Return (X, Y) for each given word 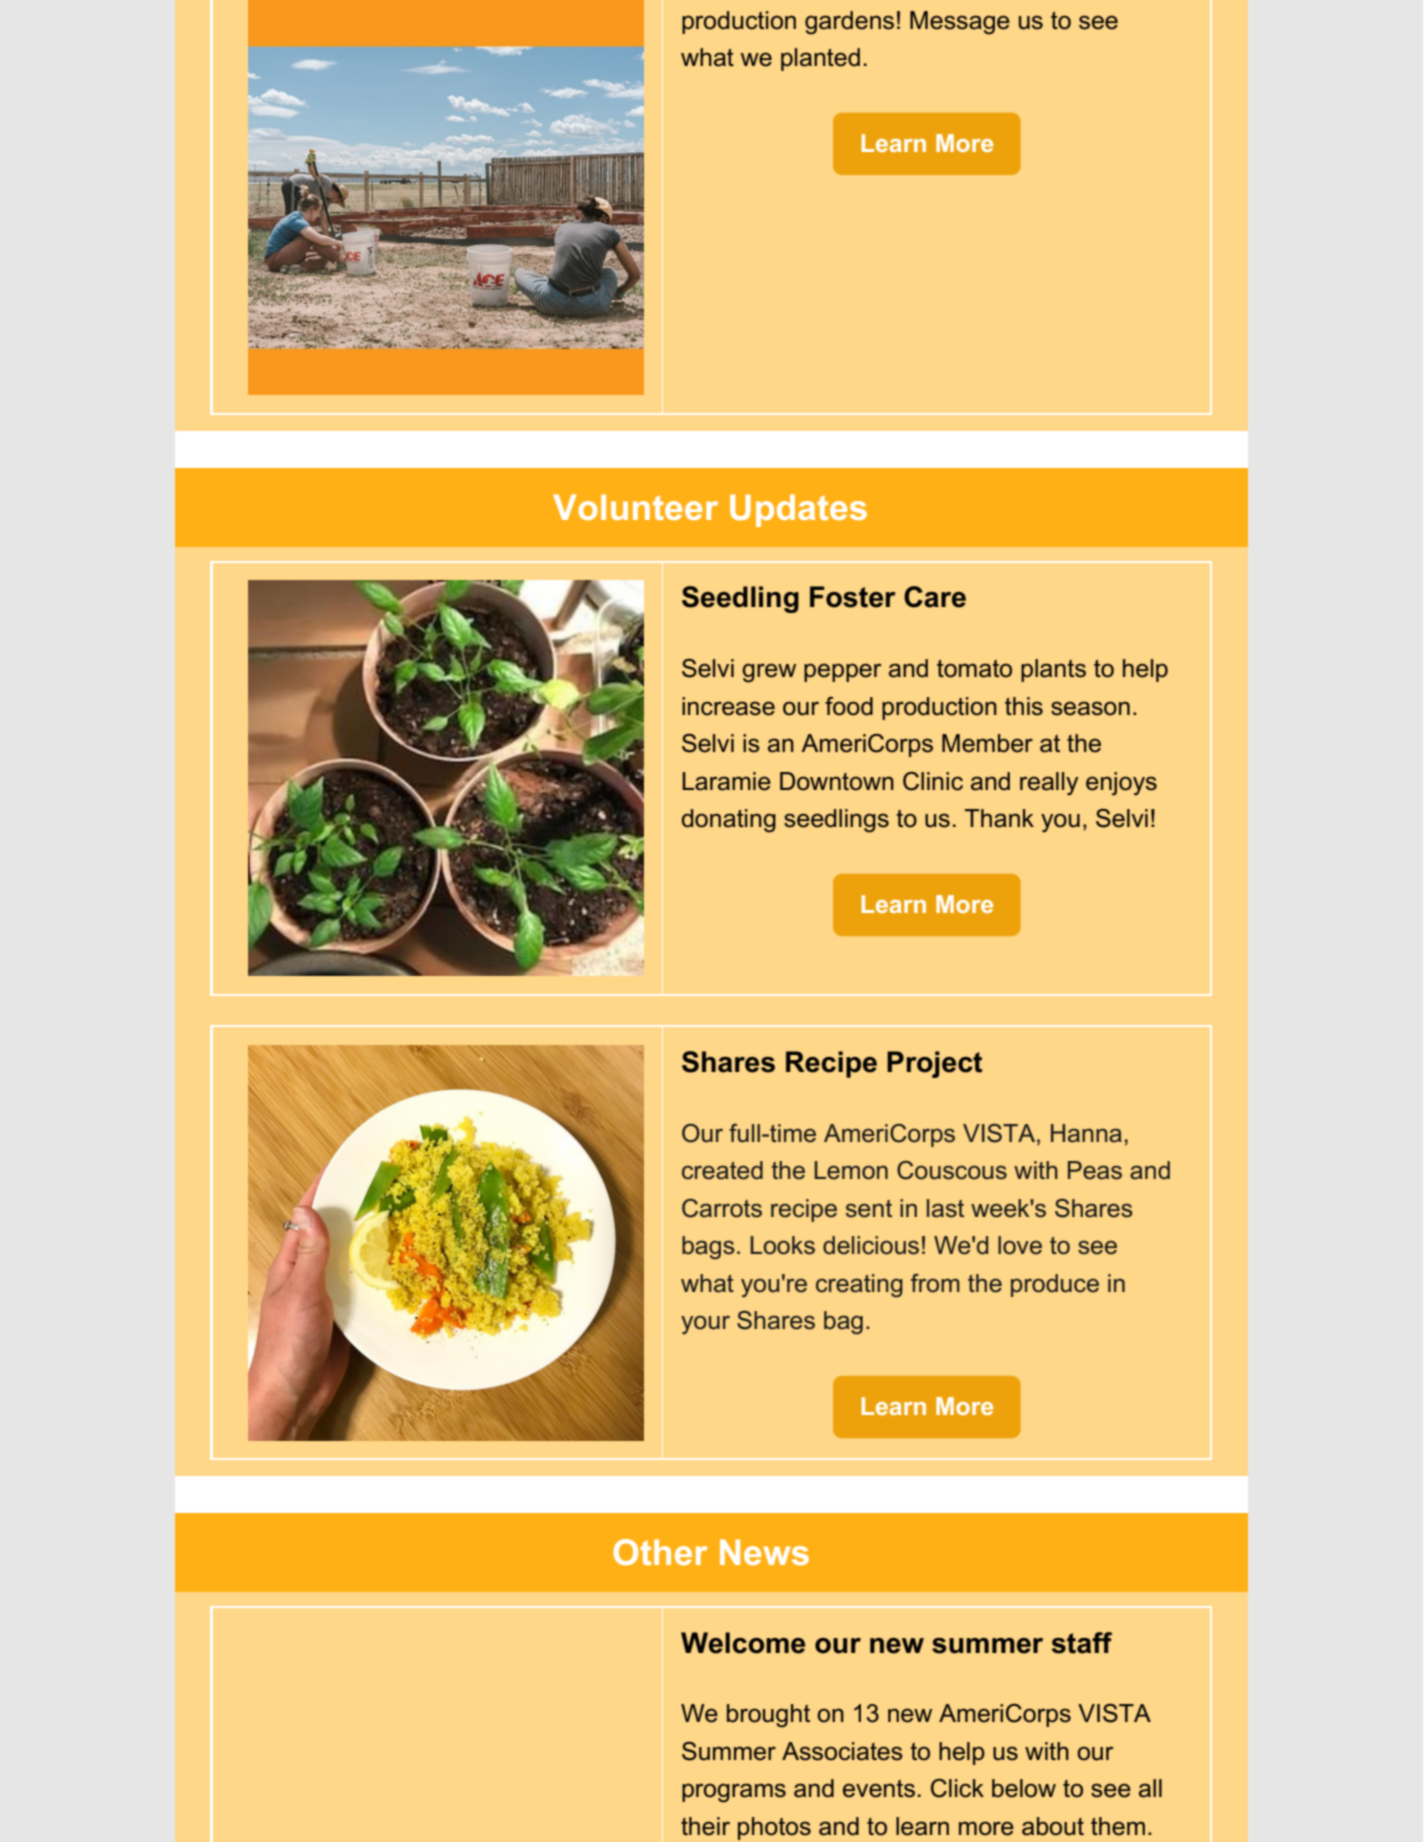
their (705, 1826)
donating (728, 821)
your (705, 1325)
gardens (849, 23)
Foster (853, 597)
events (879, 1789)
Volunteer (635, 507)
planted (820, 59)
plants (1053, 670)
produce (1055, 1285)
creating (859, 1286)
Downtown (837, 781)
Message (960, 23)
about (1053, 1826)
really (1049, 783)
